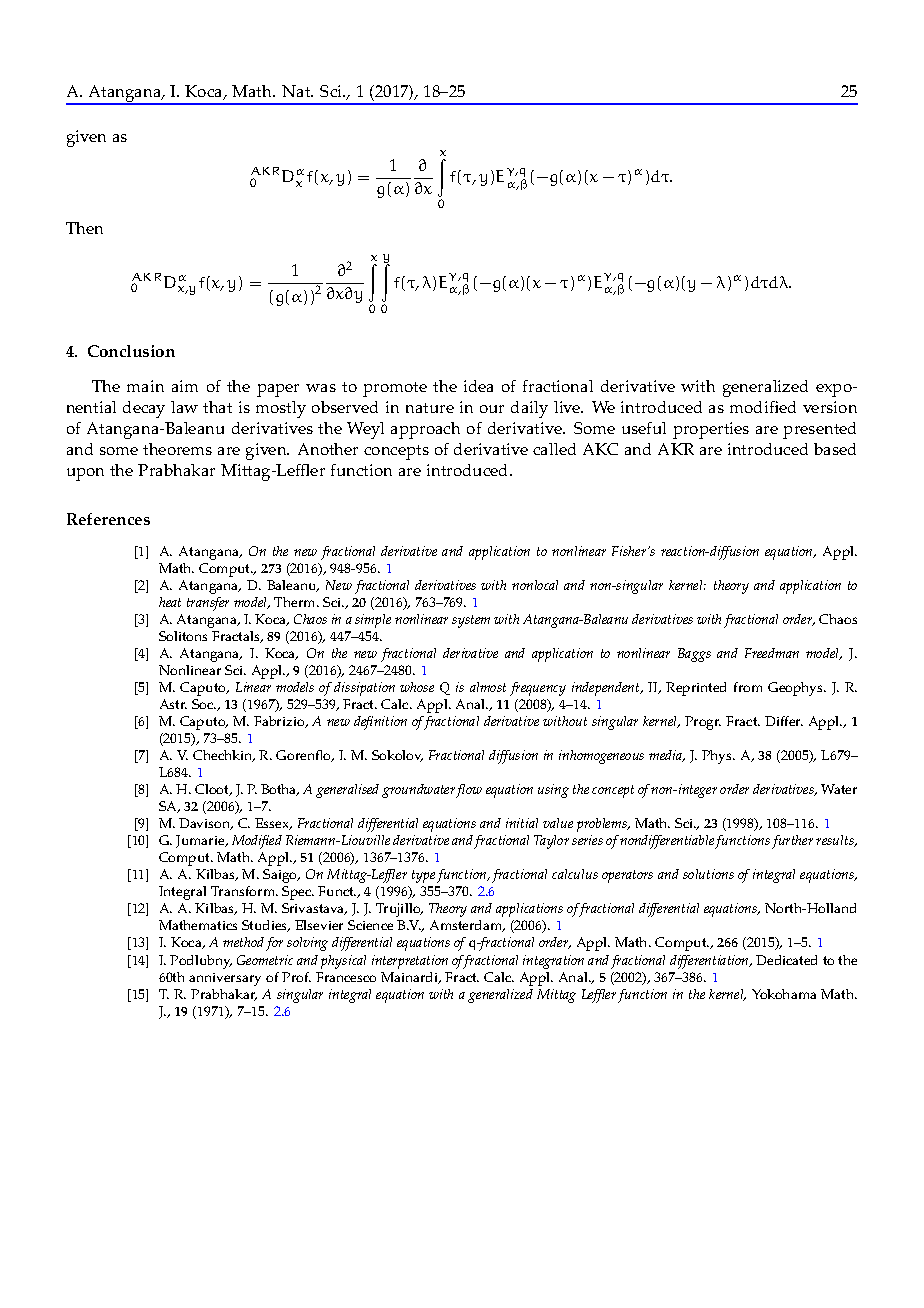 This screenshot has width=924, height=1308. What do you see at coordinates (425, 430) in the screenshot?
I see `approach` at bounding box center [425, 430].
